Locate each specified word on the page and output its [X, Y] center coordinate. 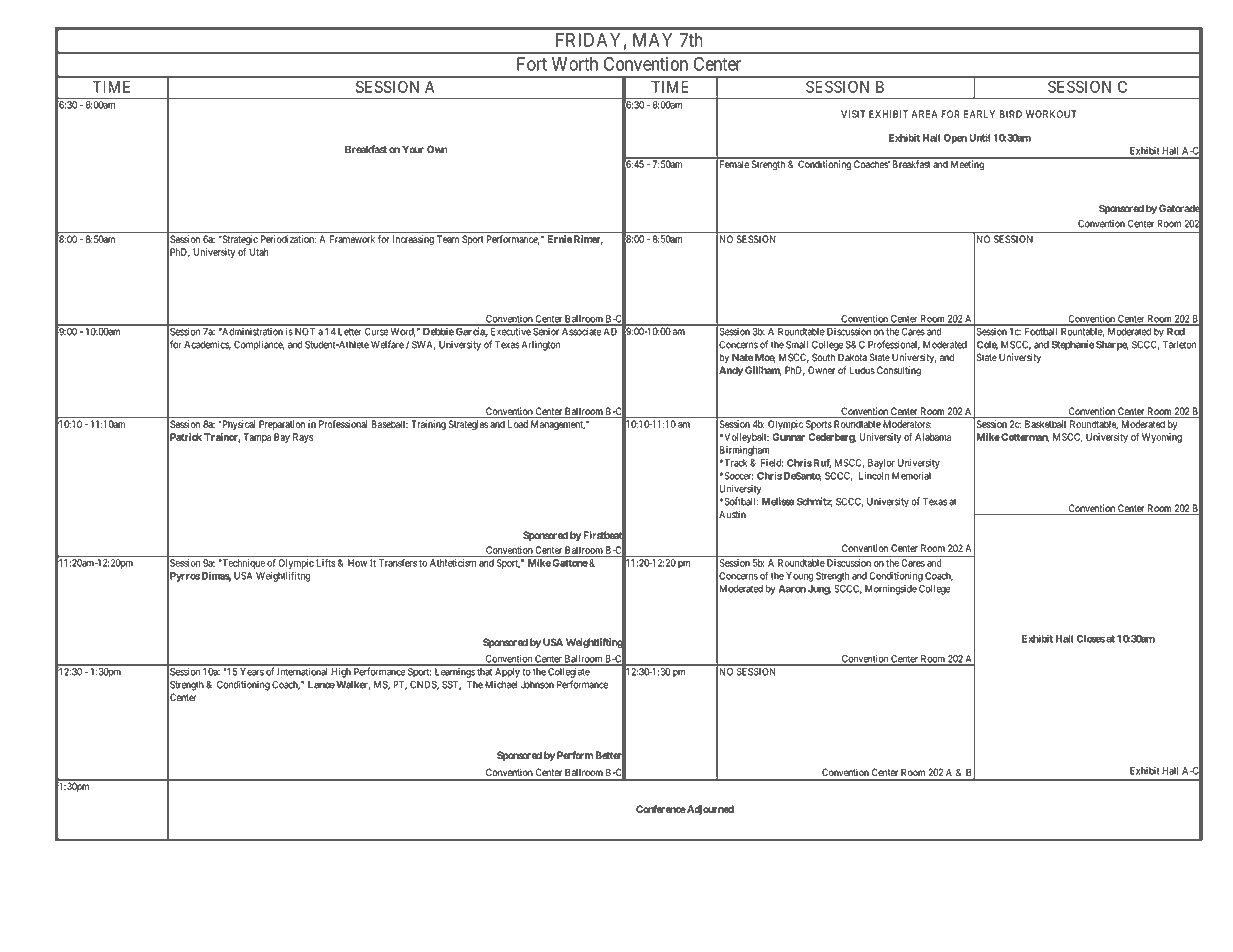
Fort [532, 64]
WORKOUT [1051, 114]
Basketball [1045, 424]
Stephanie [1073, 345]
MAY [652, 40]
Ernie [559, 238]
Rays [303, 438]
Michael [501, 685]
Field [772, 463]
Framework [352, 239]
